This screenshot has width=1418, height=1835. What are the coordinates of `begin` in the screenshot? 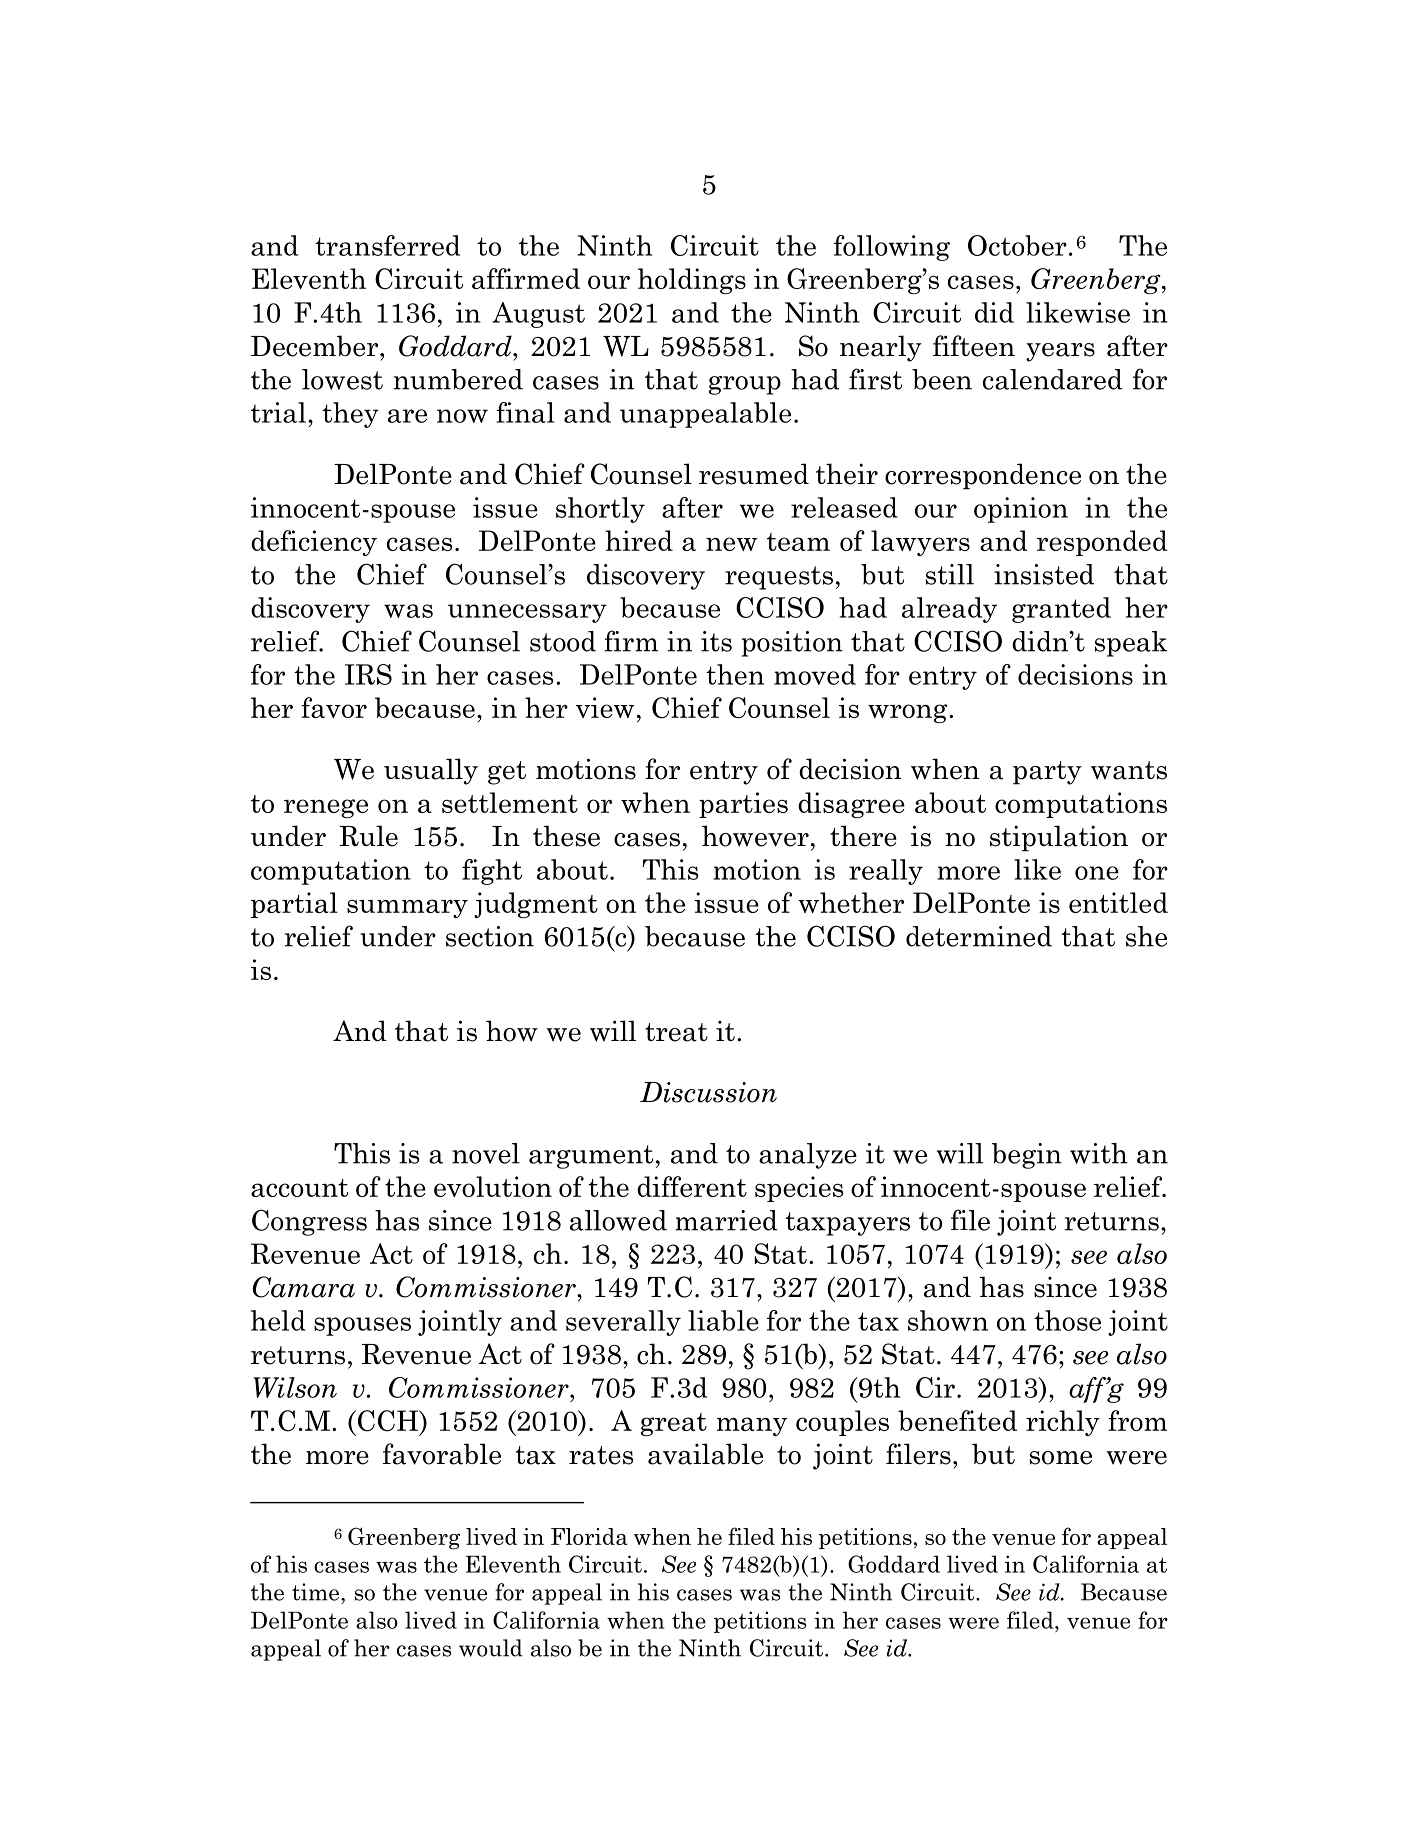 It's located at (1027, 1156).
